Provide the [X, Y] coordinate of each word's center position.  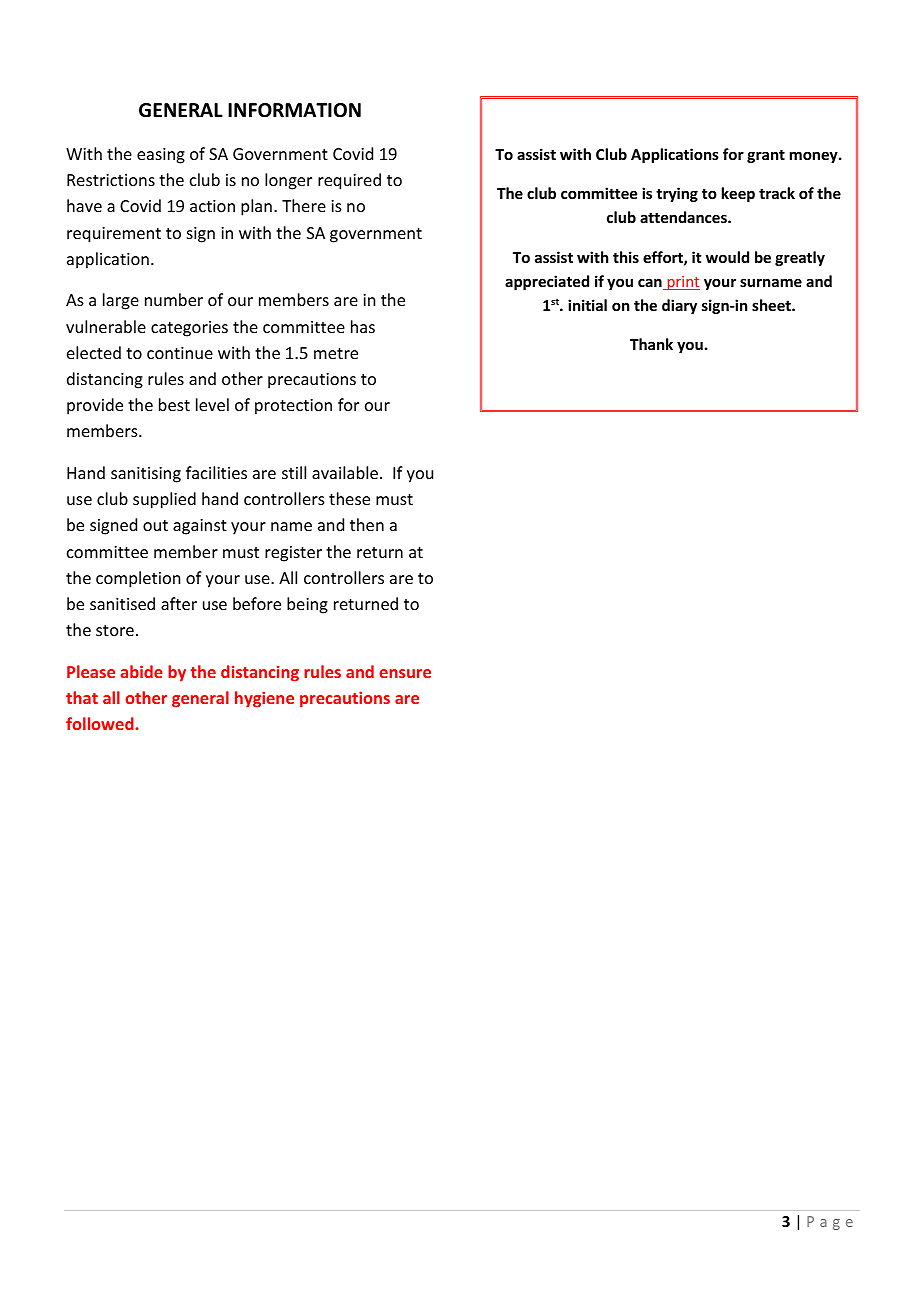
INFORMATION [294, 110]
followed [101, 723]
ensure [405, 673]
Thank [651, 344]
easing [161, 156]
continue [180, 353]
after [179, 603]
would [727, 257]
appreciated [547, 282]
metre [336, 353]
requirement [114, 235]
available [345, 472]
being [307, 605]
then [367, 524]
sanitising [146, 475]
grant [766, 156]
